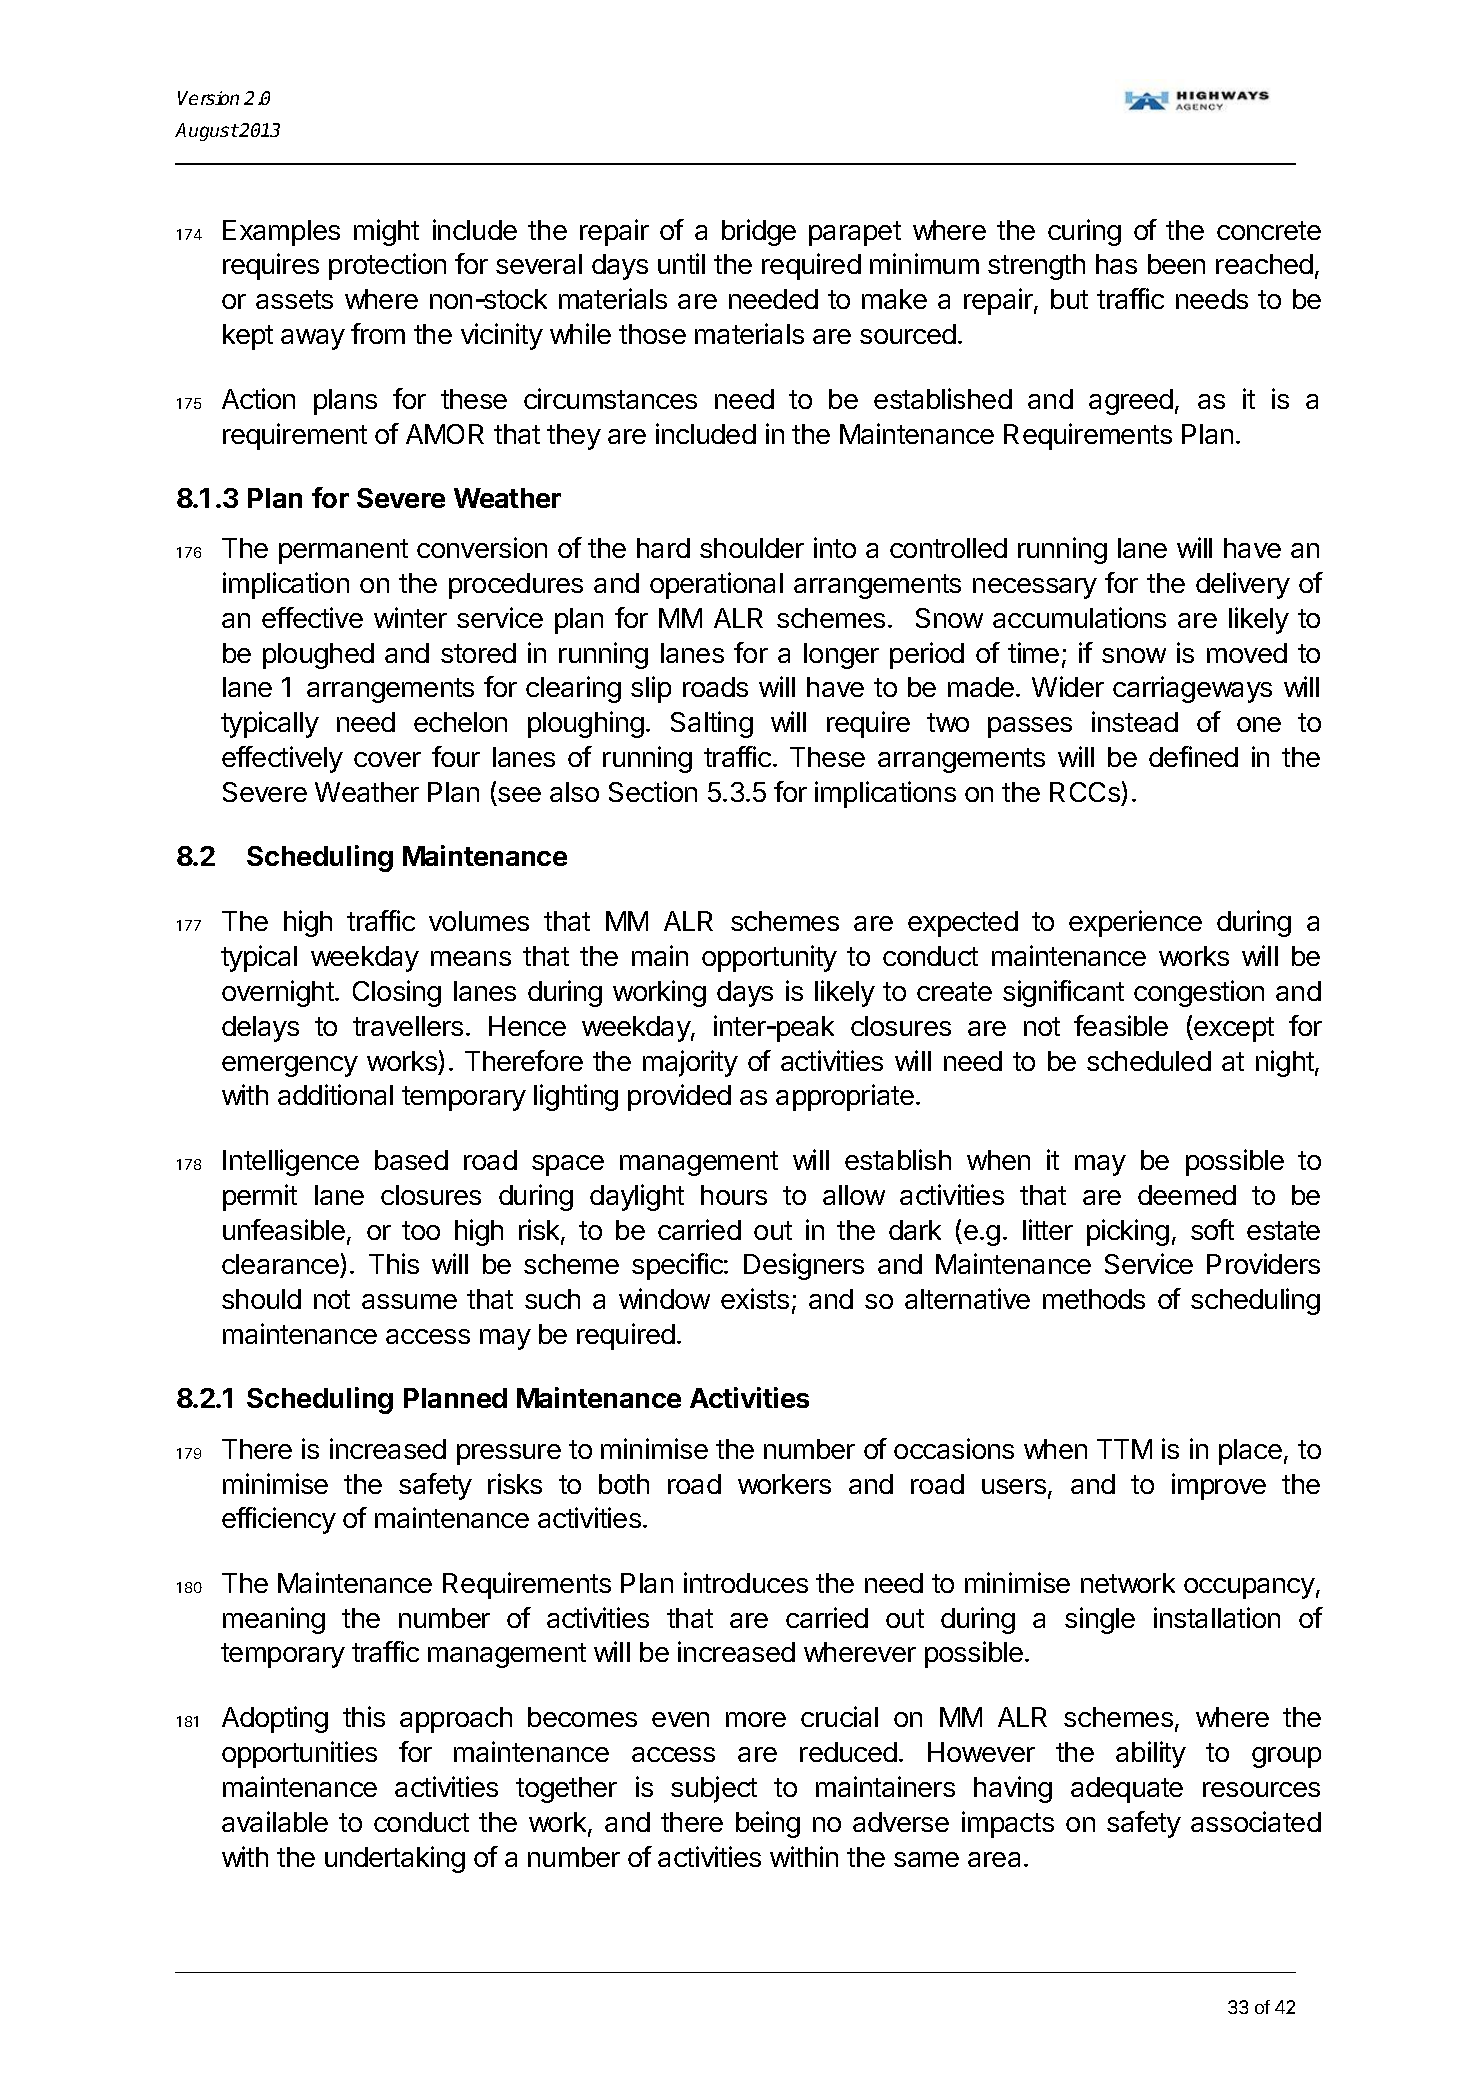 The image size is (1480, 2094). Describe the element at coordinates (1127, 1790) in the document. I see `adequate` at that location.
